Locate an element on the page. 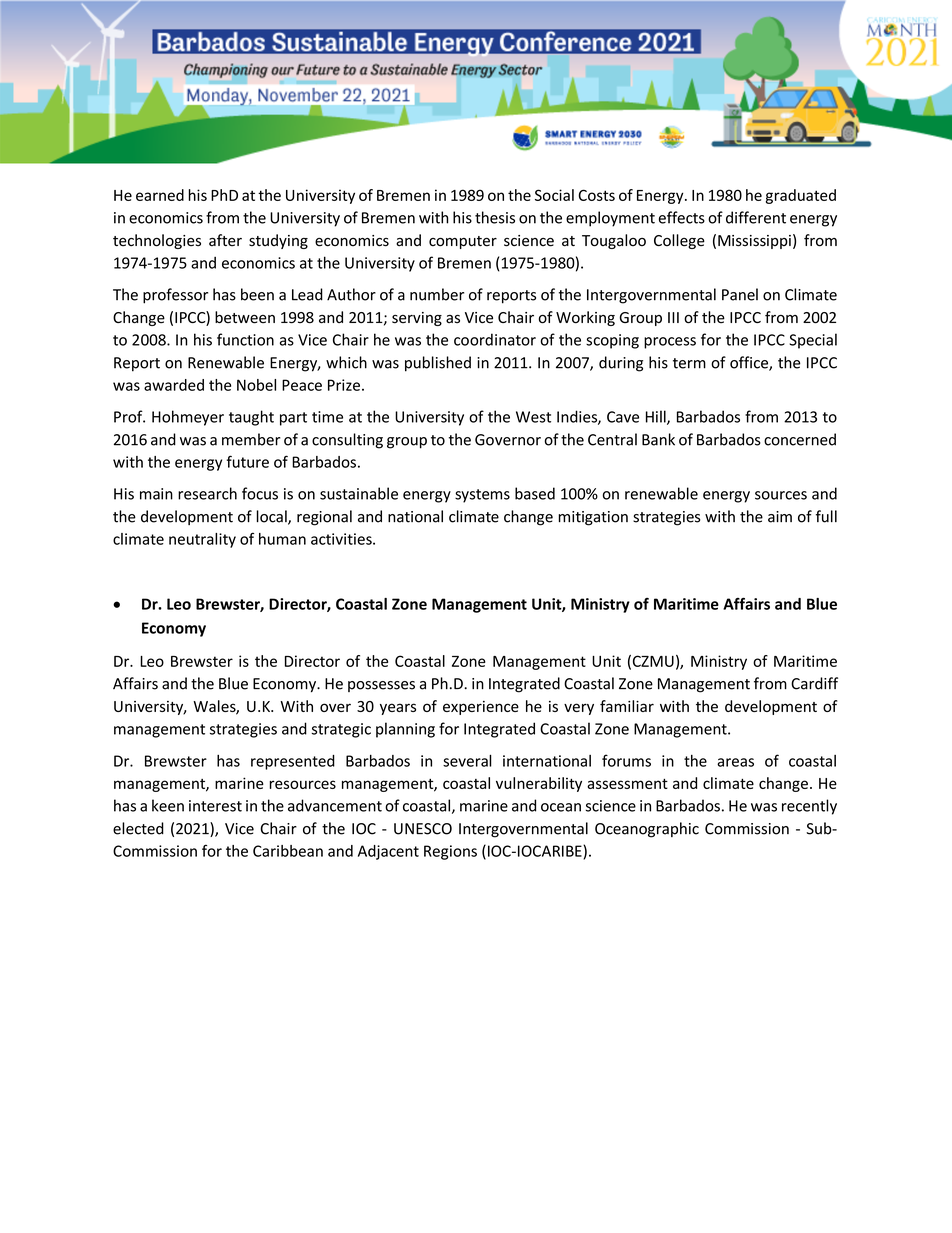 Image resolution: width=952 pixels, height=1233 pixels. office is located at coordinates (750, 363).
